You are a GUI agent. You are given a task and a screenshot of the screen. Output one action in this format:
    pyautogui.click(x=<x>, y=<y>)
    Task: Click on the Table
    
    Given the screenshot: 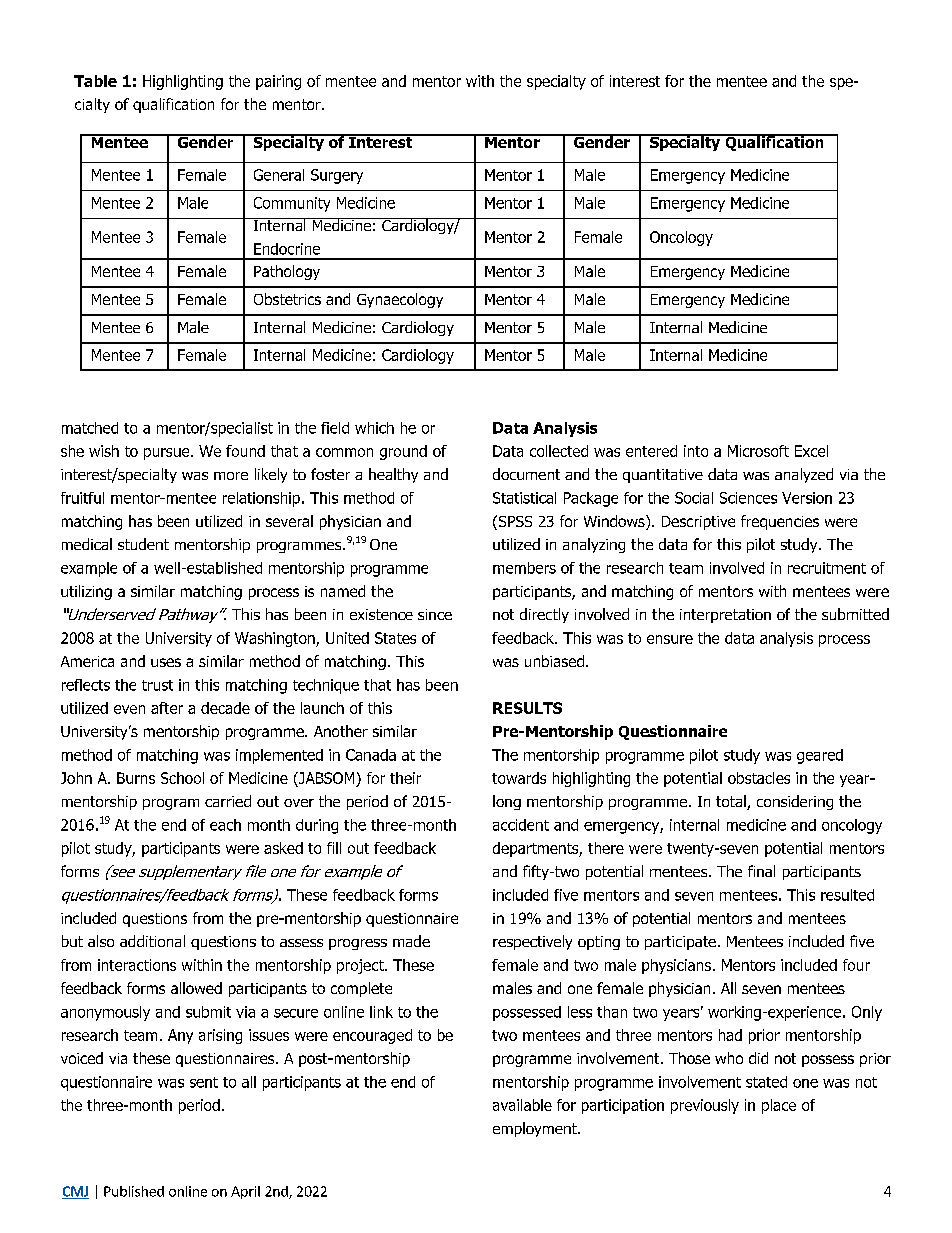 What is the action you would take?
    pyautogui.click(x=95, y=81)
